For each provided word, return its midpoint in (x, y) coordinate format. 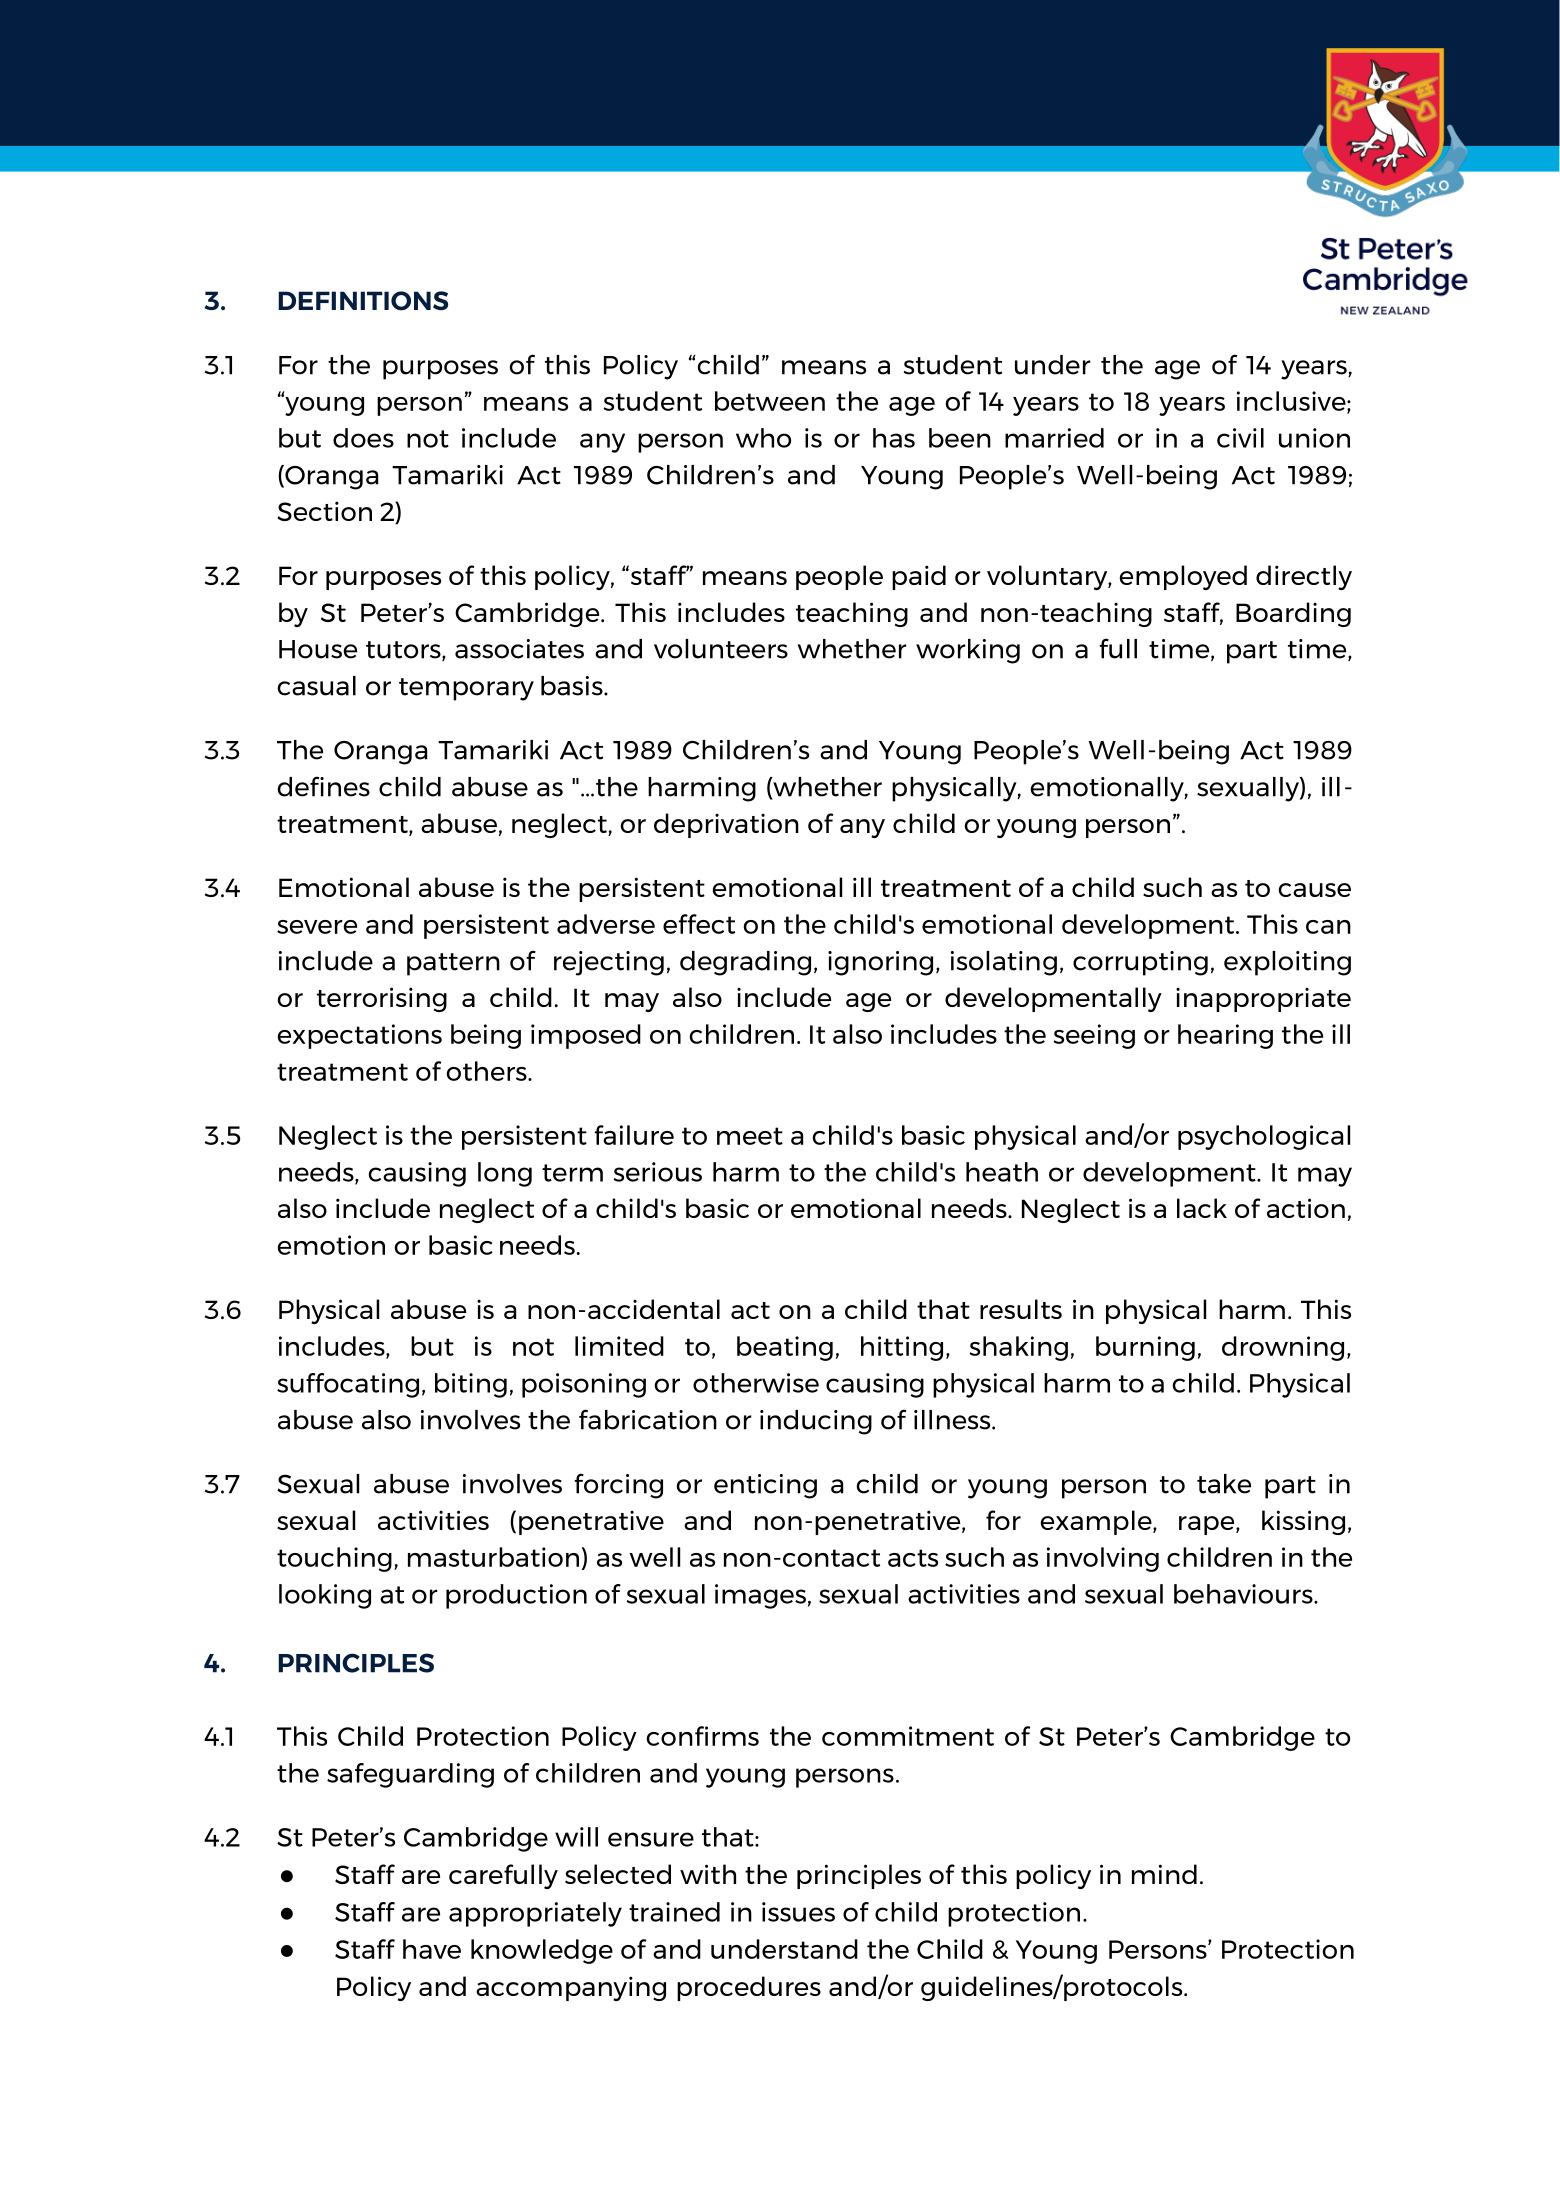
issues (798, 1912)
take (1224, 1484)
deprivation (726, 825)
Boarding (1293, 614)
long (505, 1174)
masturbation (493, 1557)
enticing (765, 1486)
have (432, 1949)
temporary (466, 689)
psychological (1264, 1137)
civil (1240, 438)
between (770, 401)
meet (750, 1136)
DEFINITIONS (363, 301)
